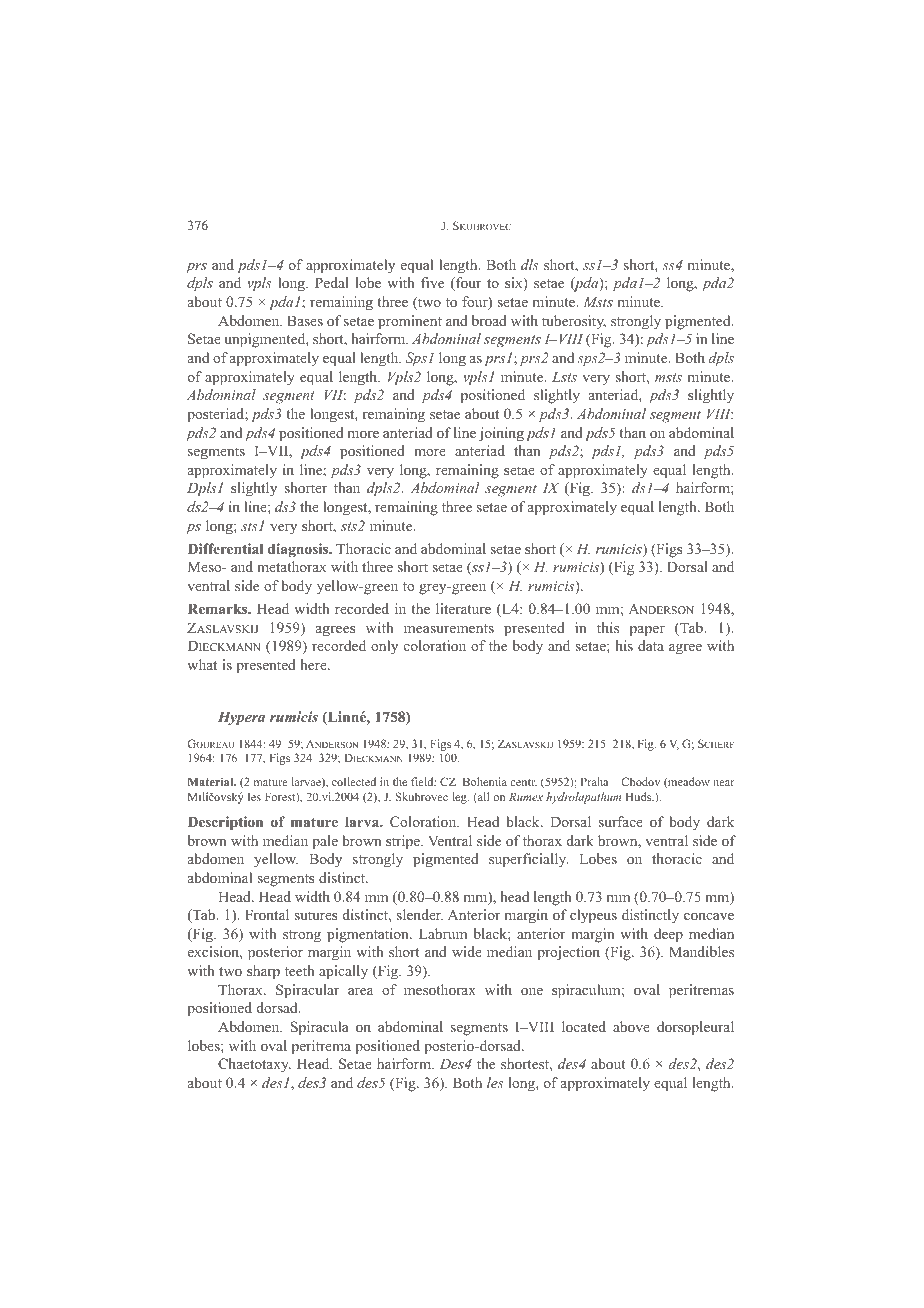 The width and height of the screenshot is (924, 1308). What do you see at coordinates (225, 823) in the screenshot?
I see `Description` at bounding box center [225, 823].
